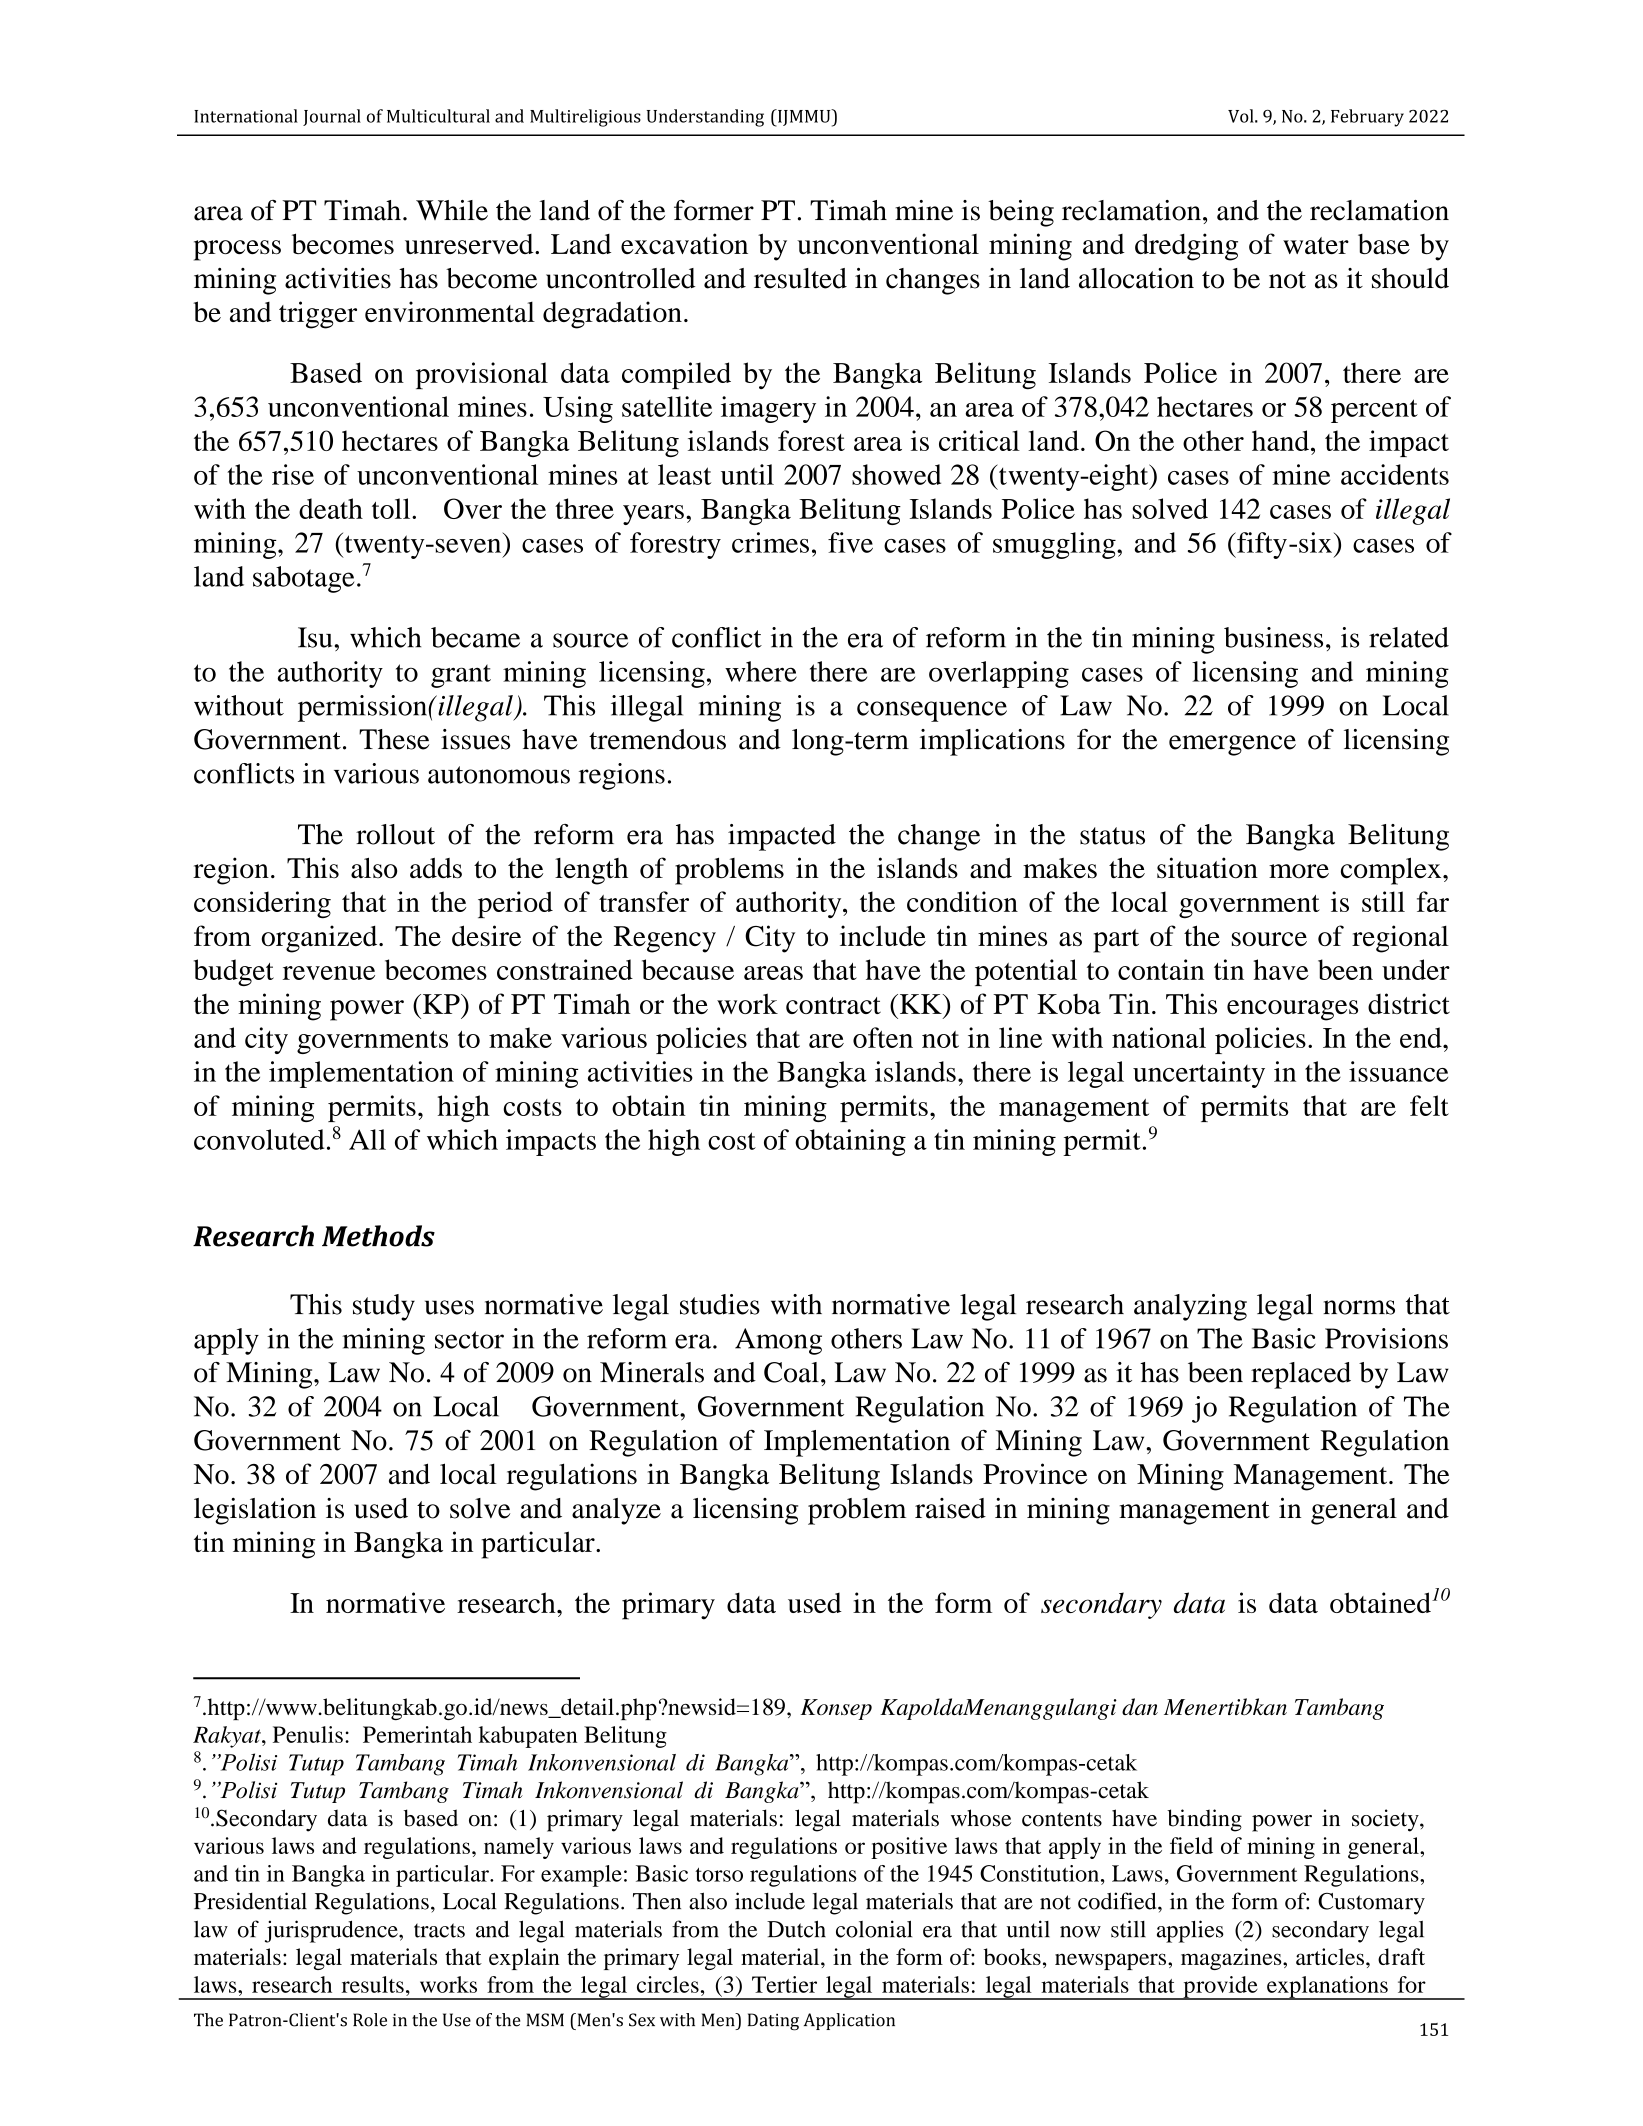 The width and height of the screenshot is (1643, 2126). I want to click on results, so click(373, 1984).
